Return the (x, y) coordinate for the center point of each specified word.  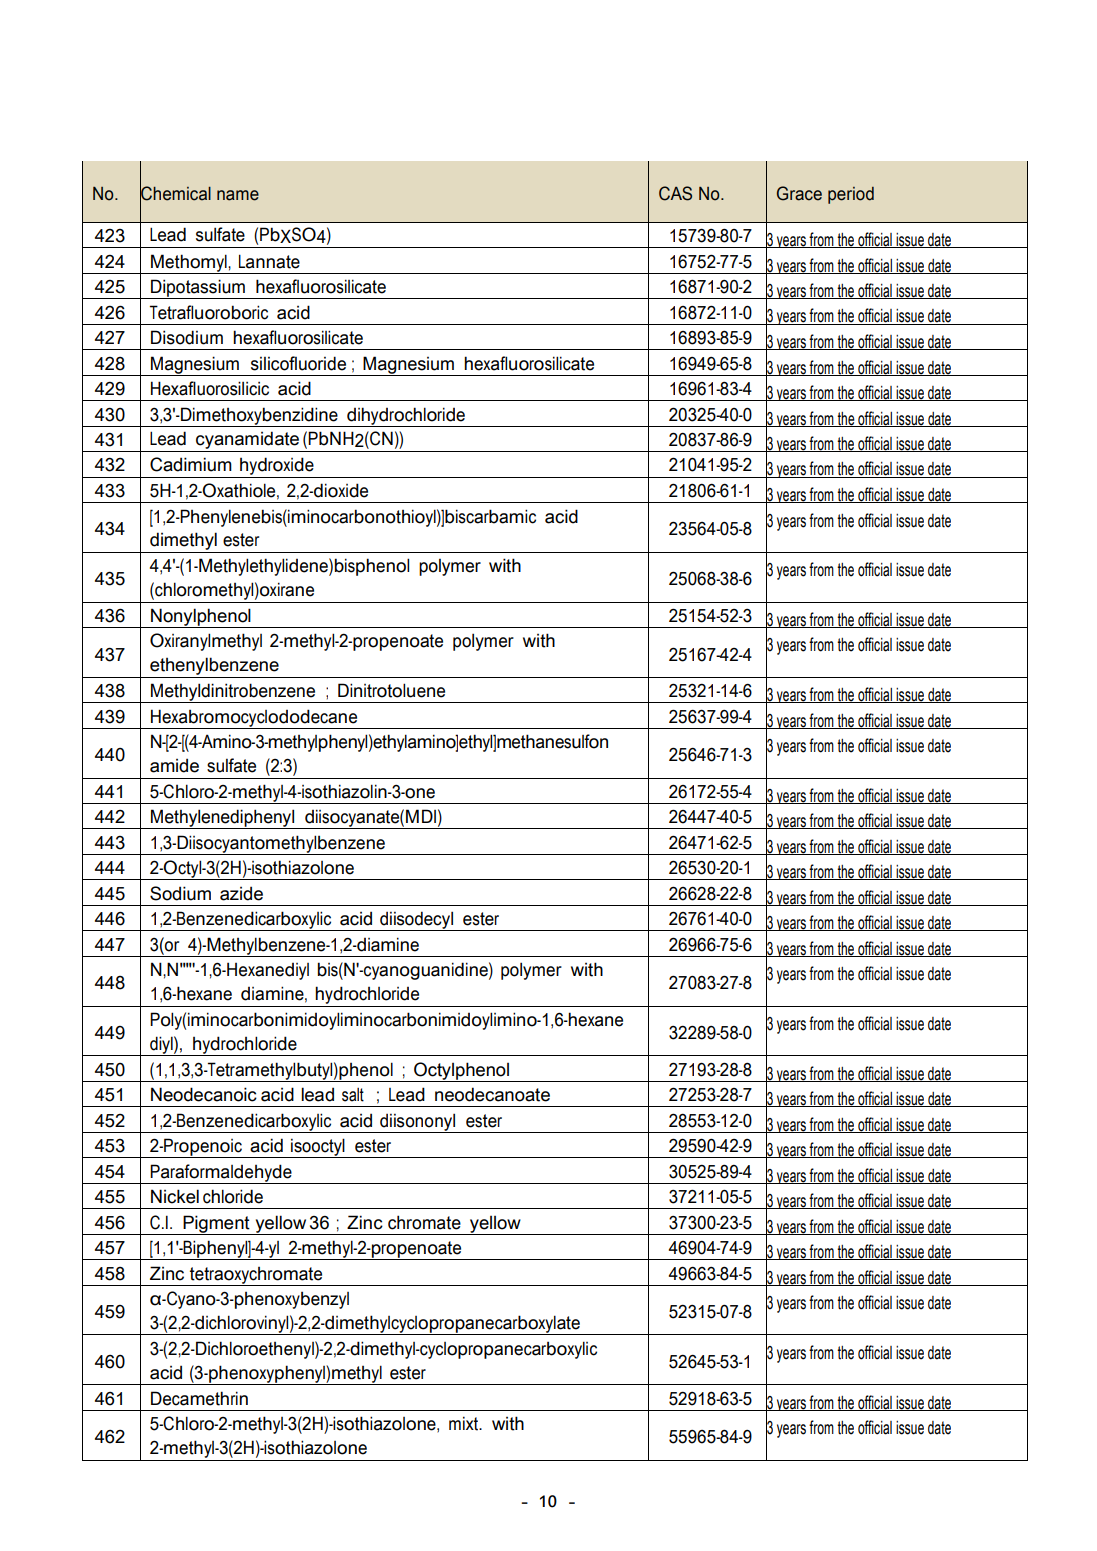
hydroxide (277, 467)
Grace (799, 193)
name (238, 195)
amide (174, 765)
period (851, 195)
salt (353, 1095)
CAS (675, 193)
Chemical (175, 193)
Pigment (216, 1225)
